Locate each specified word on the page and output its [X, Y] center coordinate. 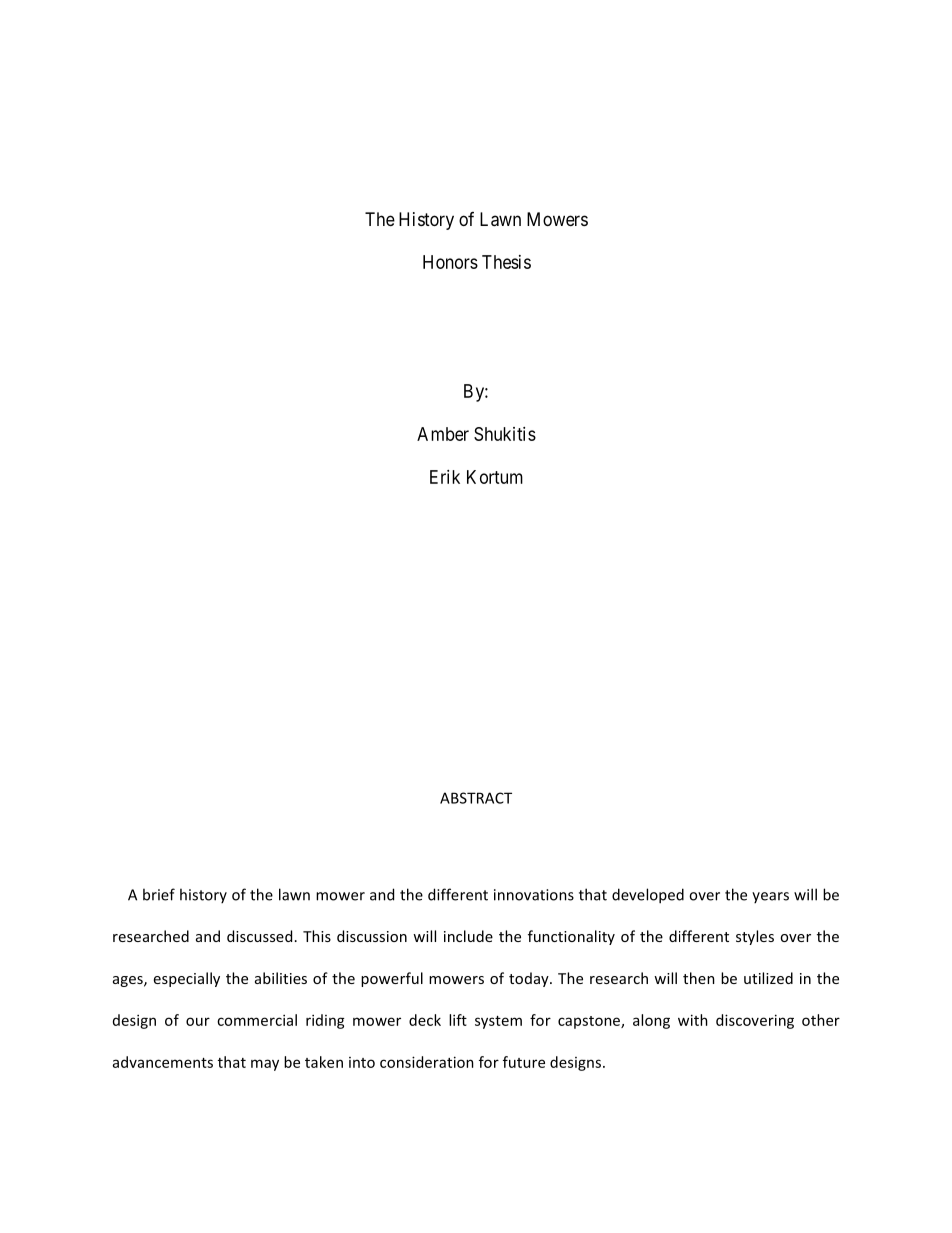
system [498, 1022]
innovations [534, 895]
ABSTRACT [476, 798]
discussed [259, 936]
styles [755, 937]
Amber [443, 434]
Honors [450, 262]
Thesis [506, 262]
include [468, 936]
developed [648, 896]
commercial [257, 1020]
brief [159, 894]
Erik [445, 477]
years [770, 897]
